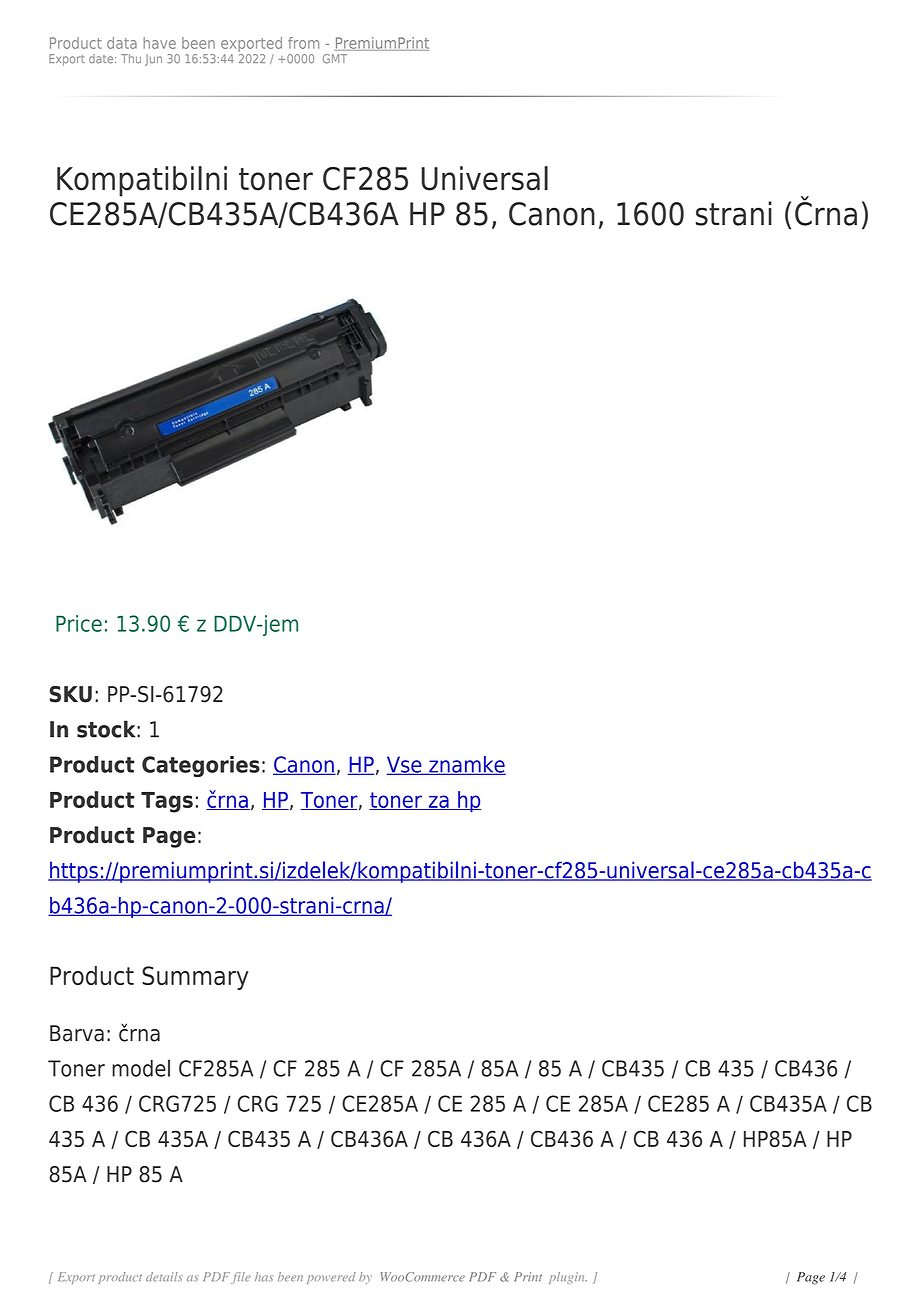 The width and height of the image is (924, 1308). I want to click on Thu, so click(131, 58).
